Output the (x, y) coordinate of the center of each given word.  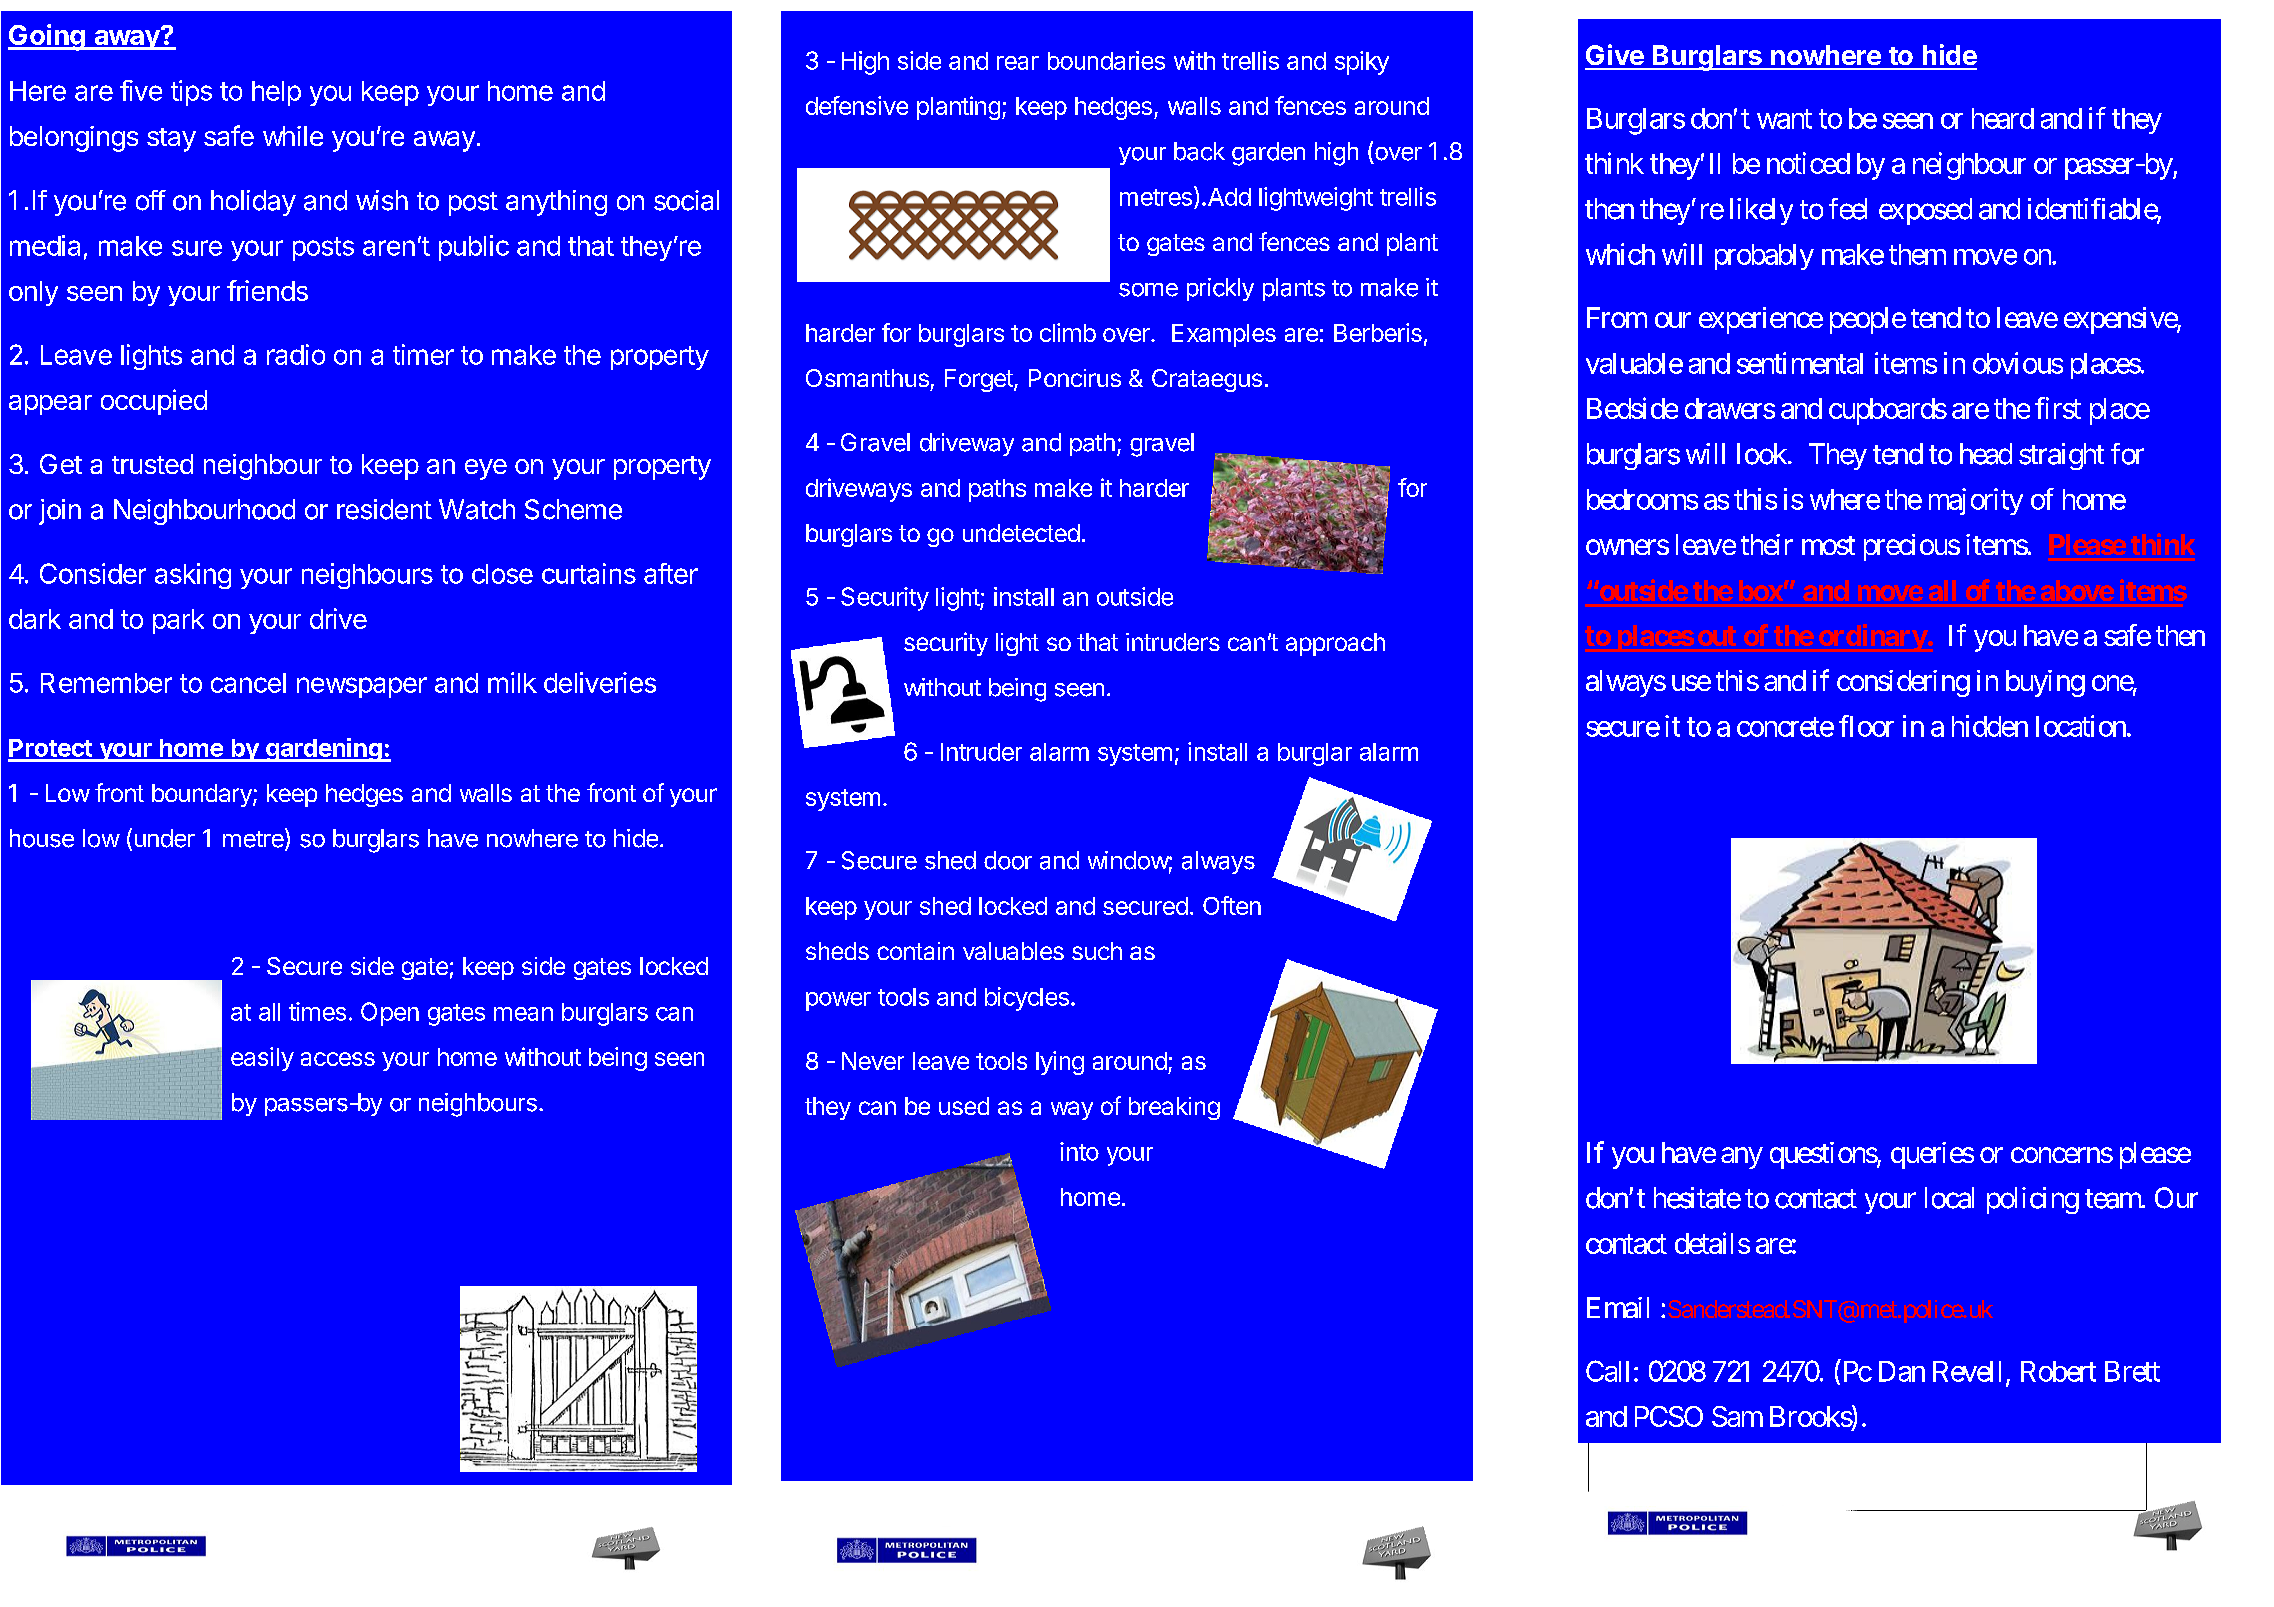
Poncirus (1075, 378)
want (1784, 119)
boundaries (1106, 60)
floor (1866, 726)
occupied (154, 402)
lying (1060, 1063)
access (338, 1059)
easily (262, 1059)
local (1949, 1198)
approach (1335, 644)
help (276, 93)
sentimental (1800, 363)
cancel (248, 683)
